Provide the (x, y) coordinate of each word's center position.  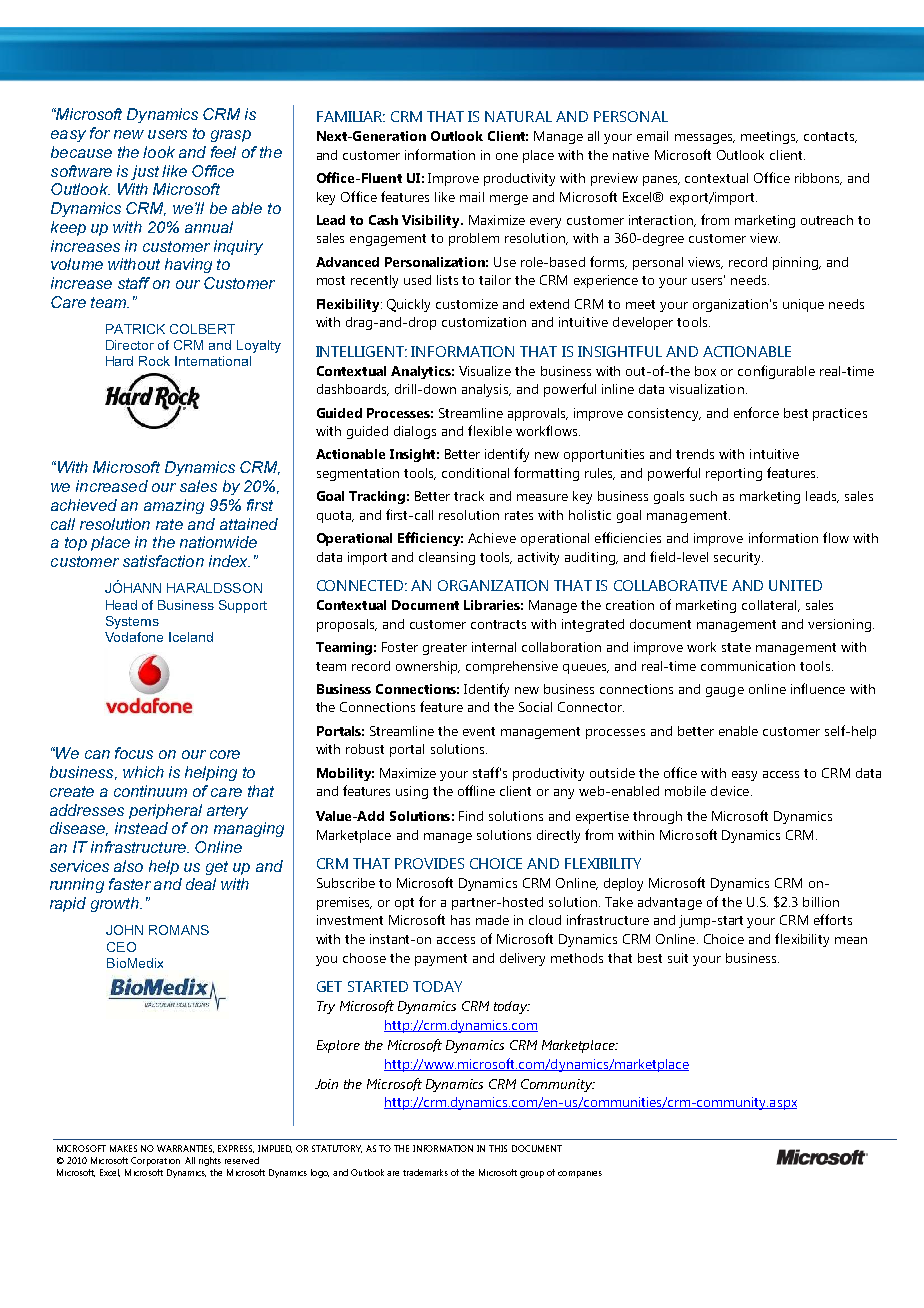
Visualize (485, 371)
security (738, 558)
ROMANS (179, 930)
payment (441, 960)
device (731, 791)
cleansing (447, 558)
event (479, 731)
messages (705, 139)
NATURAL (518, 116)
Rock (154, 361)
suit (678, 958)
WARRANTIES (185, 1149)
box (705, 371)
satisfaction (163, 561)
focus (134, 753)
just (145, 172)
